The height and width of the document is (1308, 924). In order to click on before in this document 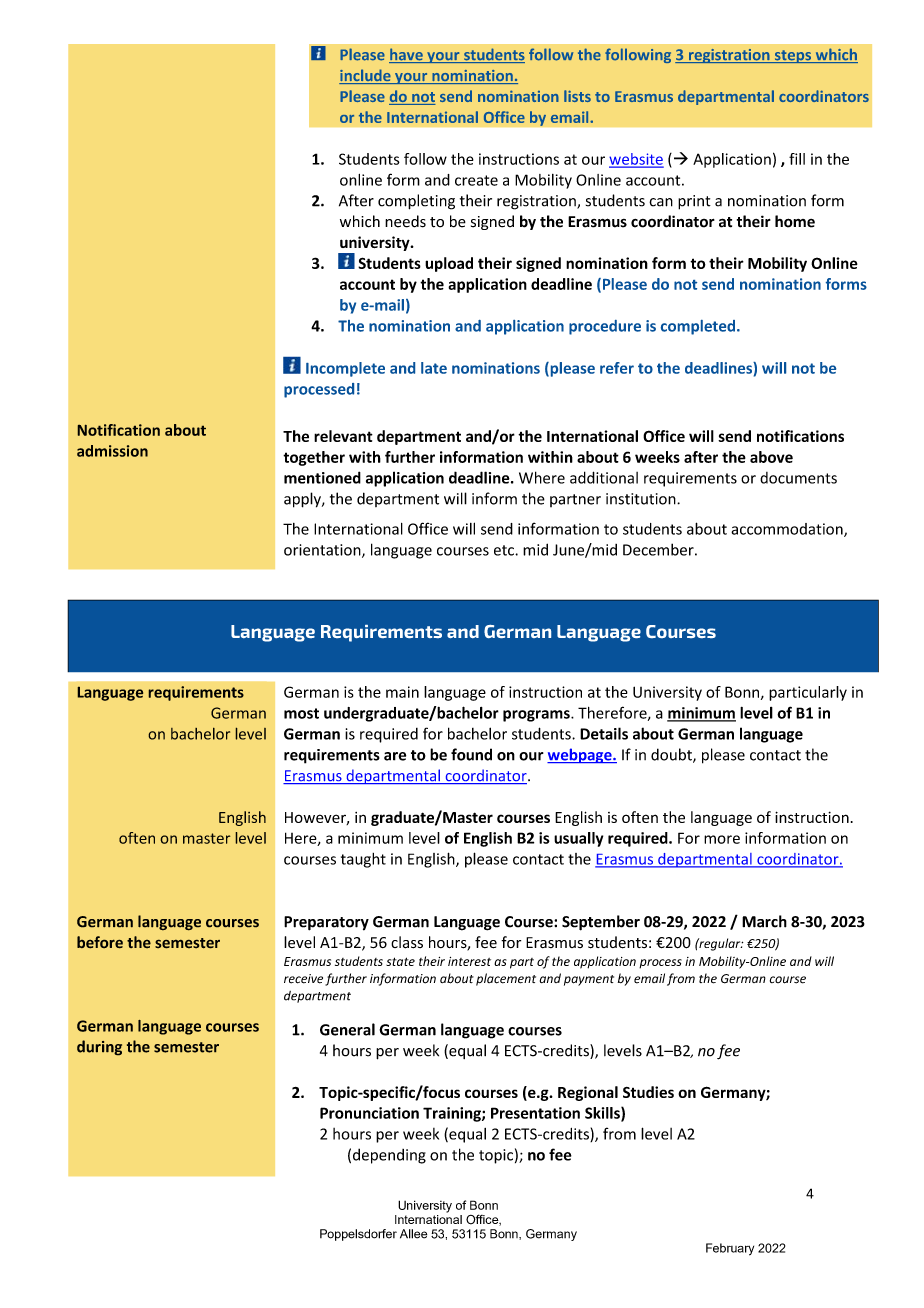, I will do `click(100, 942)`.
